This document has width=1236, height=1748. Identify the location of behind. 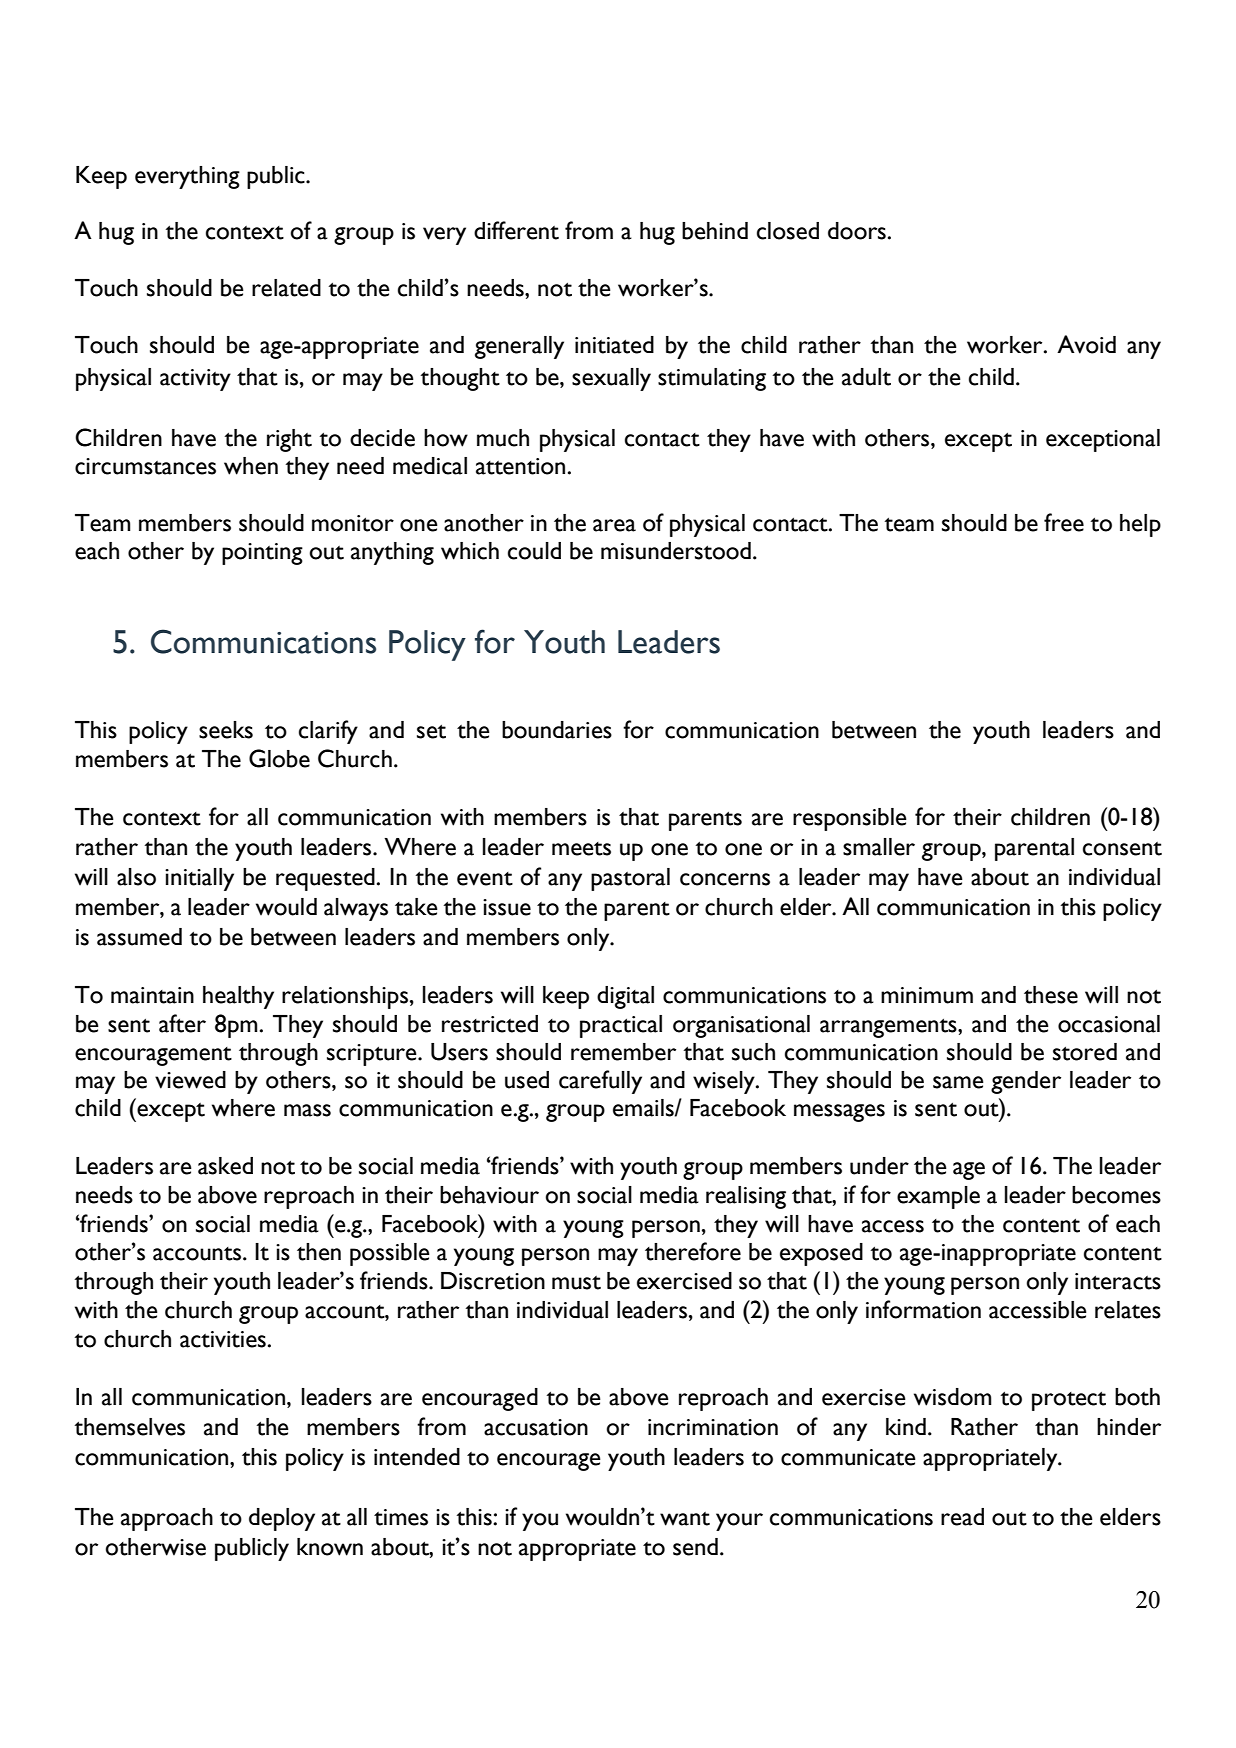
(715, 231).
